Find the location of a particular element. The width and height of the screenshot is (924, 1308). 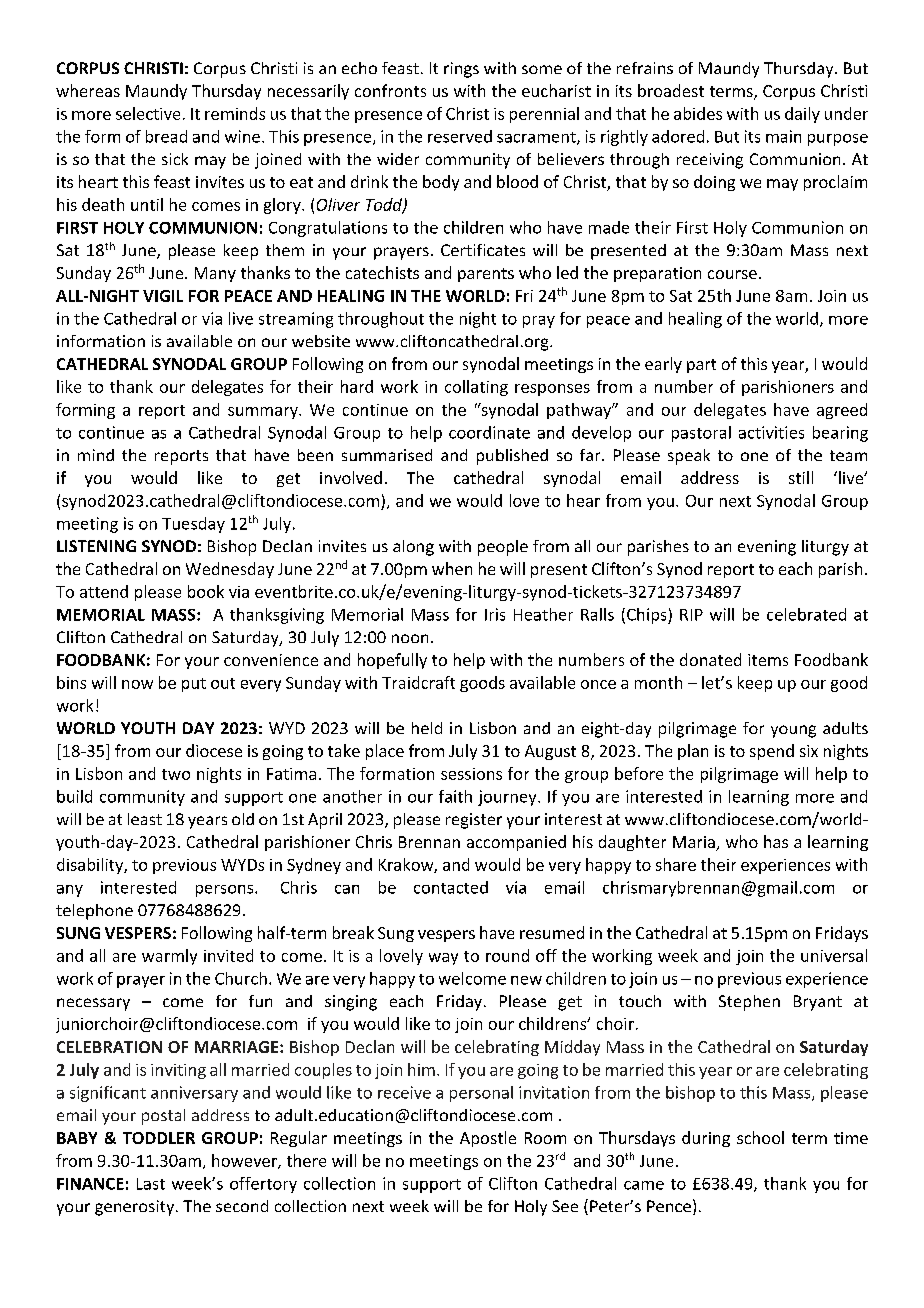

now is located at coordinates (137, 684).
